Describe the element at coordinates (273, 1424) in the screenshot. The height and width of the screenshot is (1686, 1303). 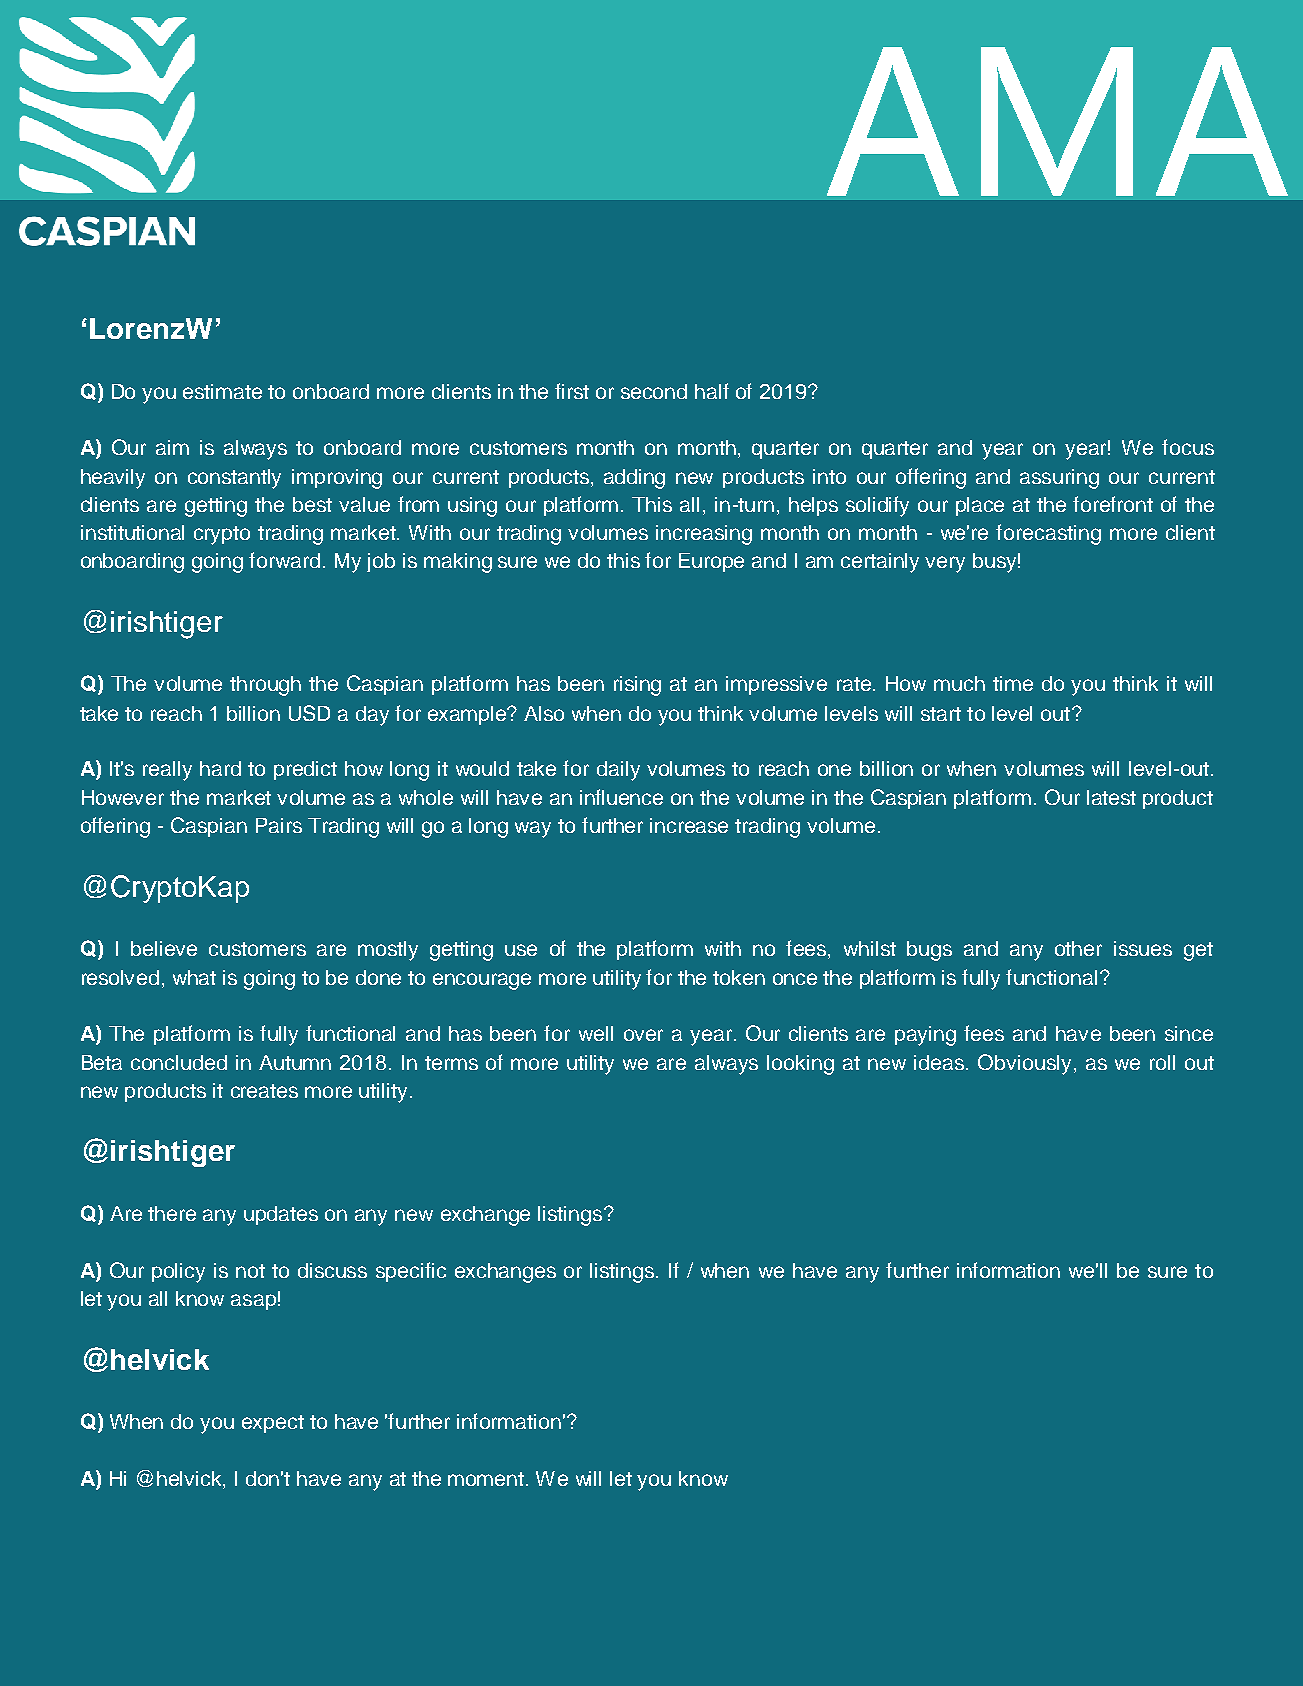
I see `expect` at that location.
